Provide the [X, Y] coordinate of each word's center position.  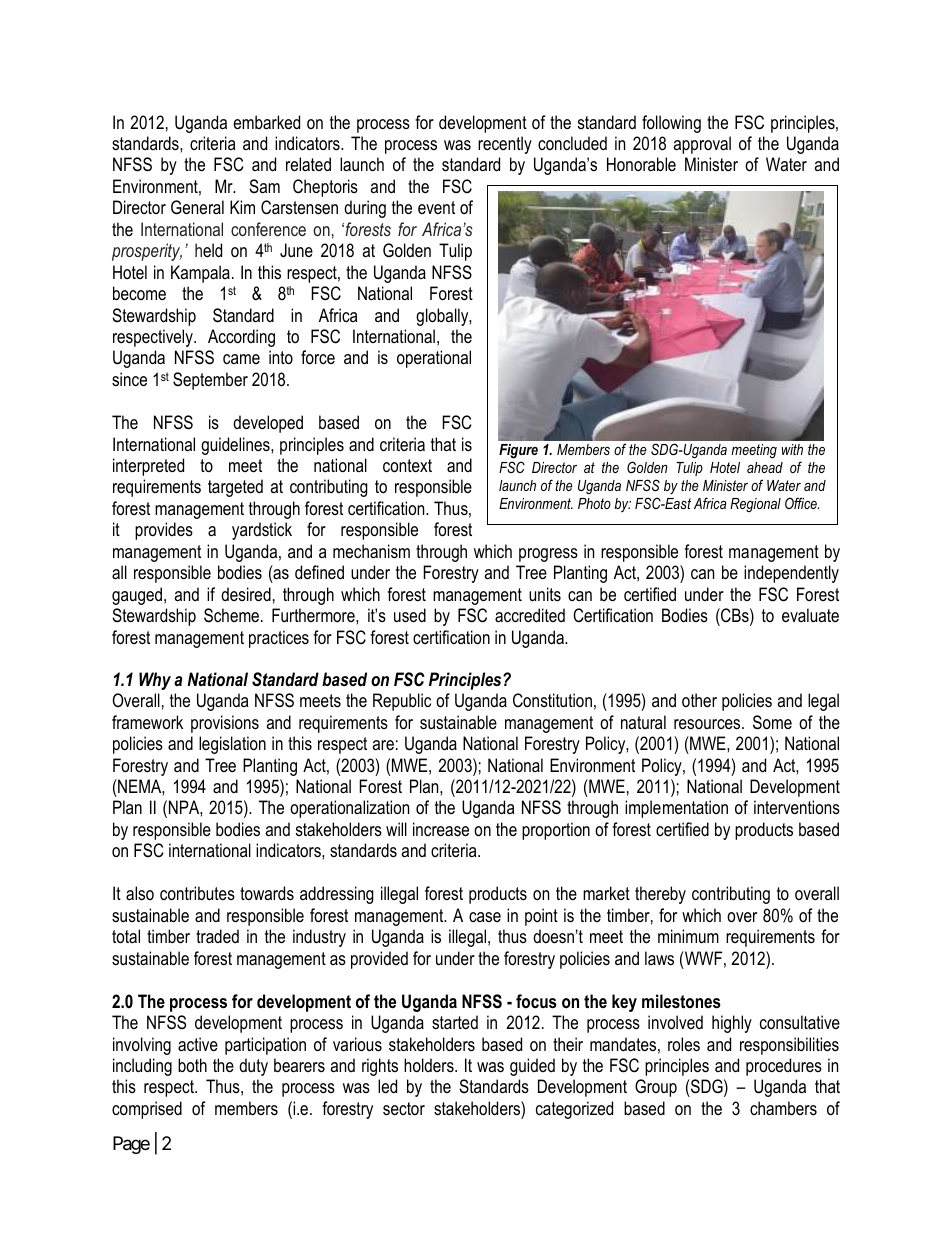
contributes [197, 893]
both [192, 1065]
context [407, 466]
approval [702, 145]
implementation [676, 809]
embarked [266, 122]
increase [441, 829]
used [410, 615]
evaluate [810, 615]
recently [505, 145]
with [792, 449]
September [210, 381]
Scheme [231, 615]
